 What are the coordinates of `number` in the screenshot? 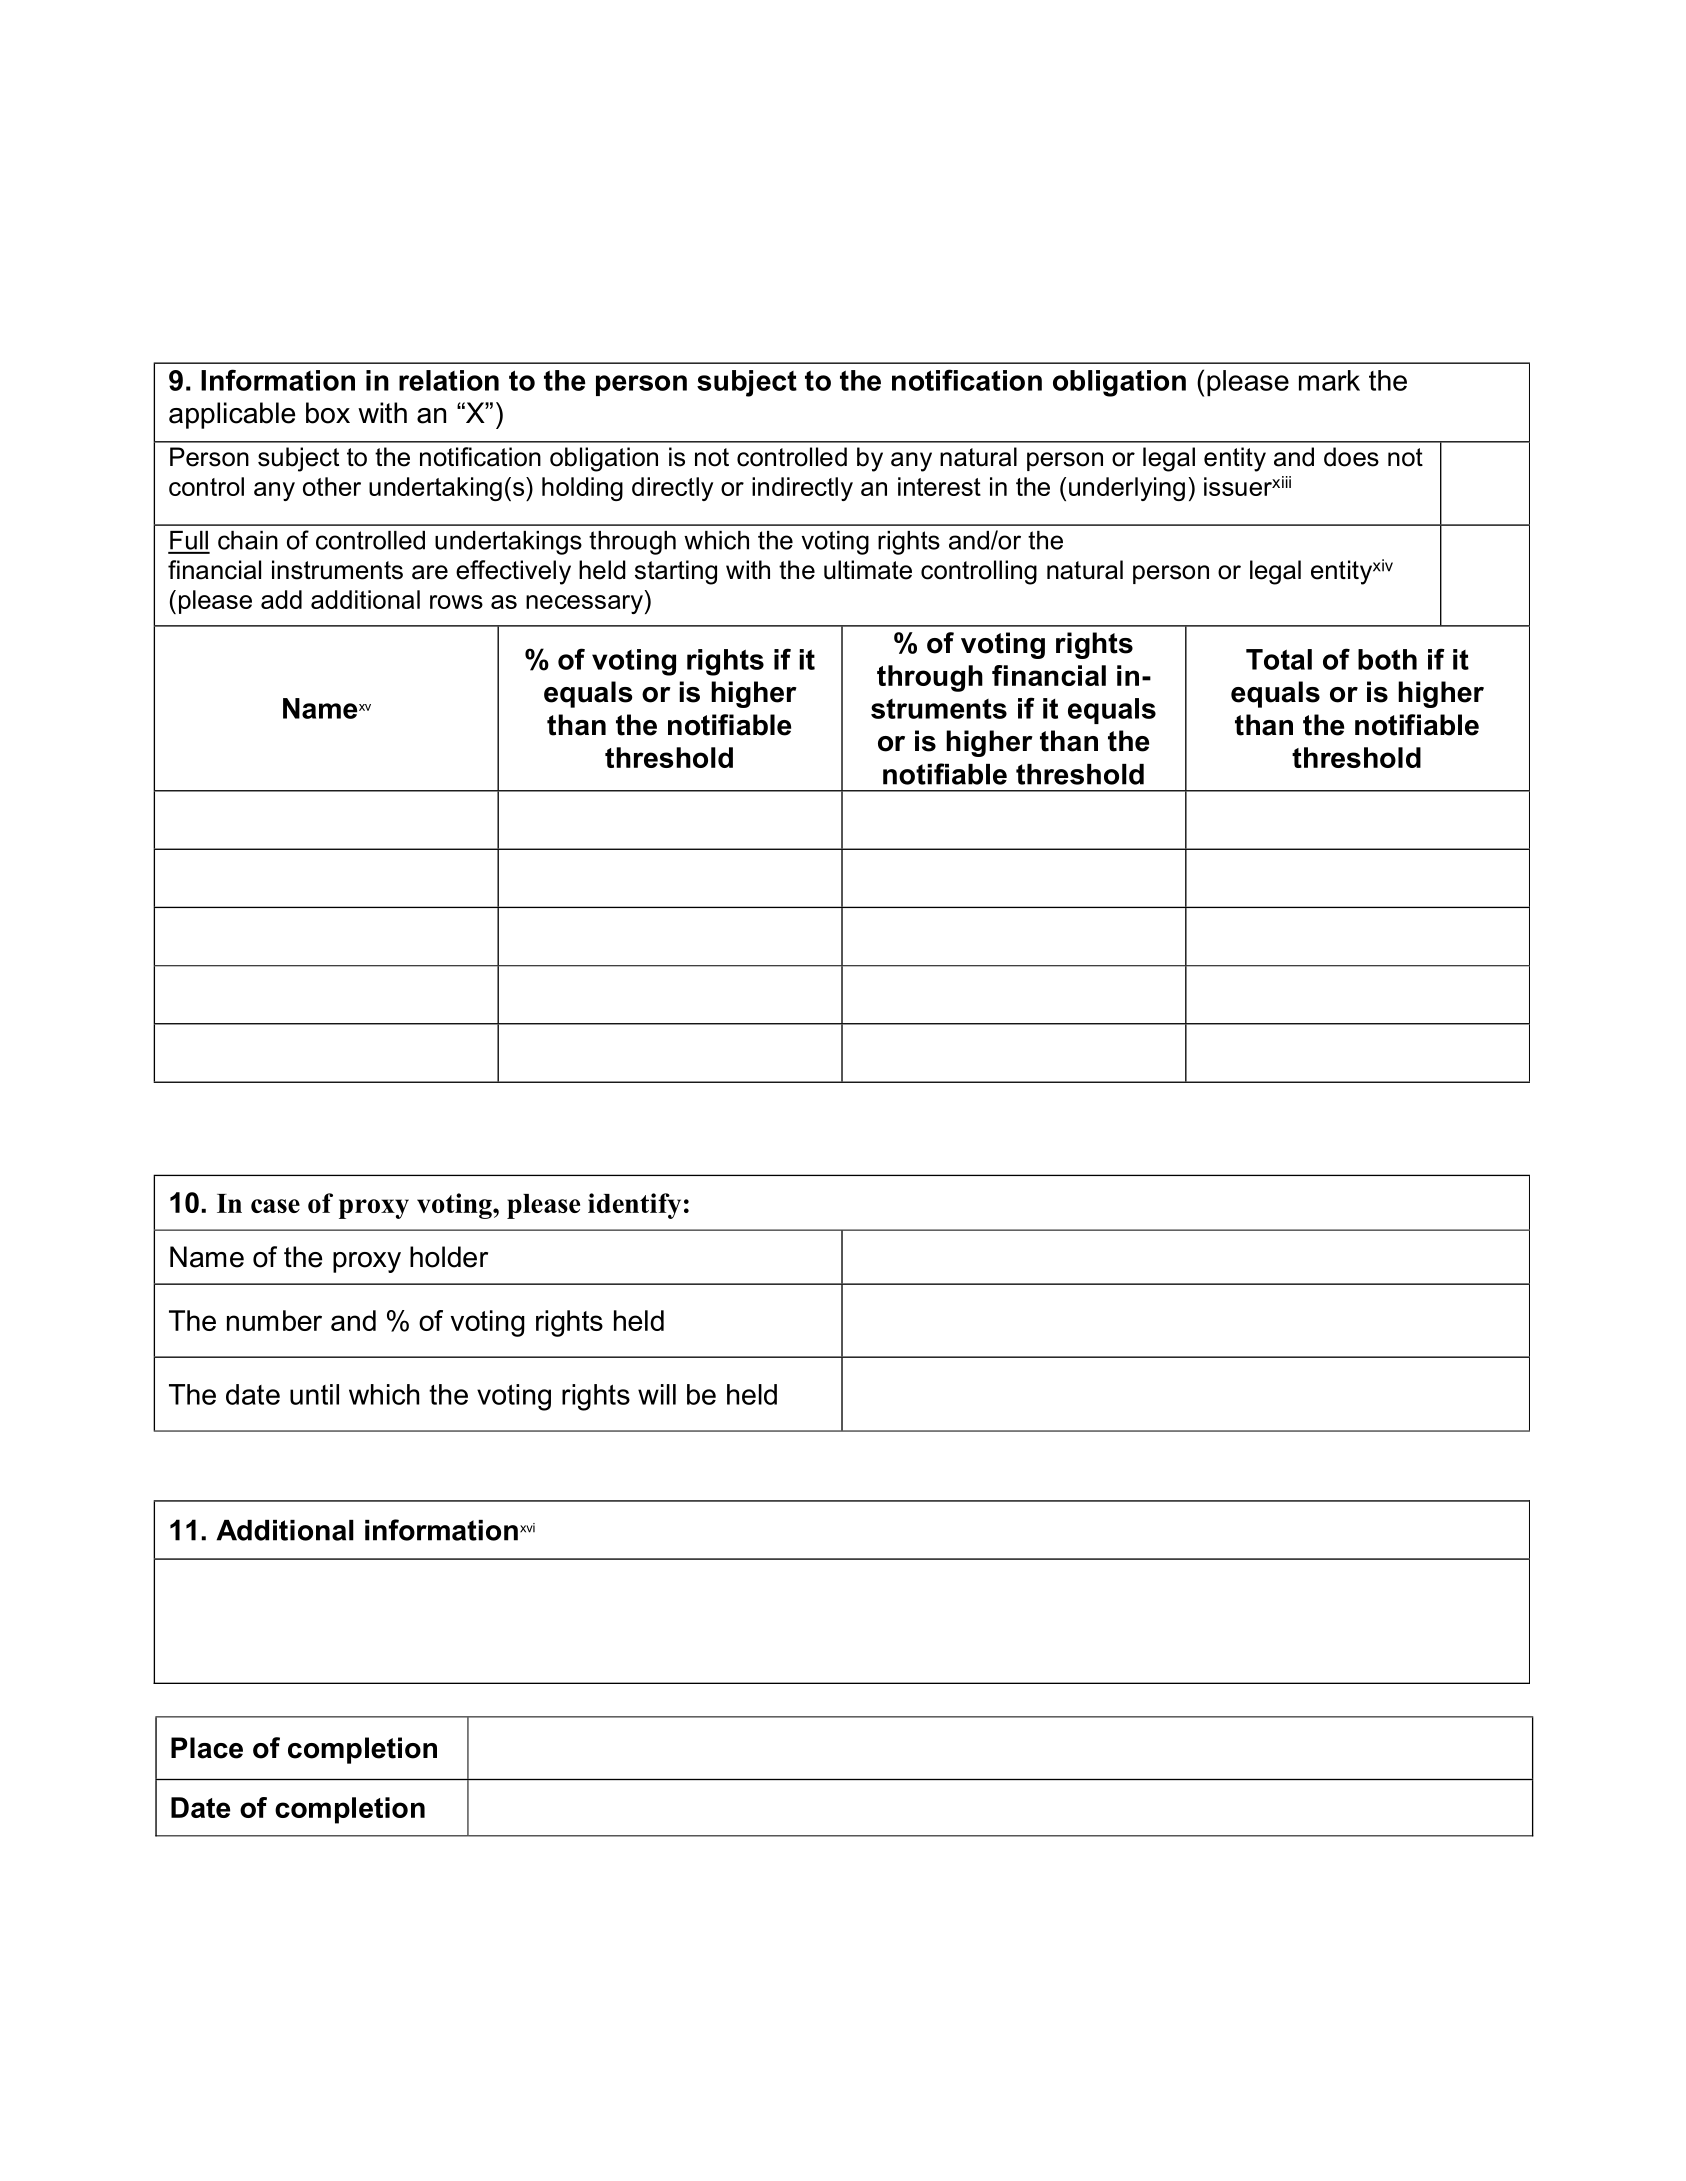 It's located at (274, 1320).
